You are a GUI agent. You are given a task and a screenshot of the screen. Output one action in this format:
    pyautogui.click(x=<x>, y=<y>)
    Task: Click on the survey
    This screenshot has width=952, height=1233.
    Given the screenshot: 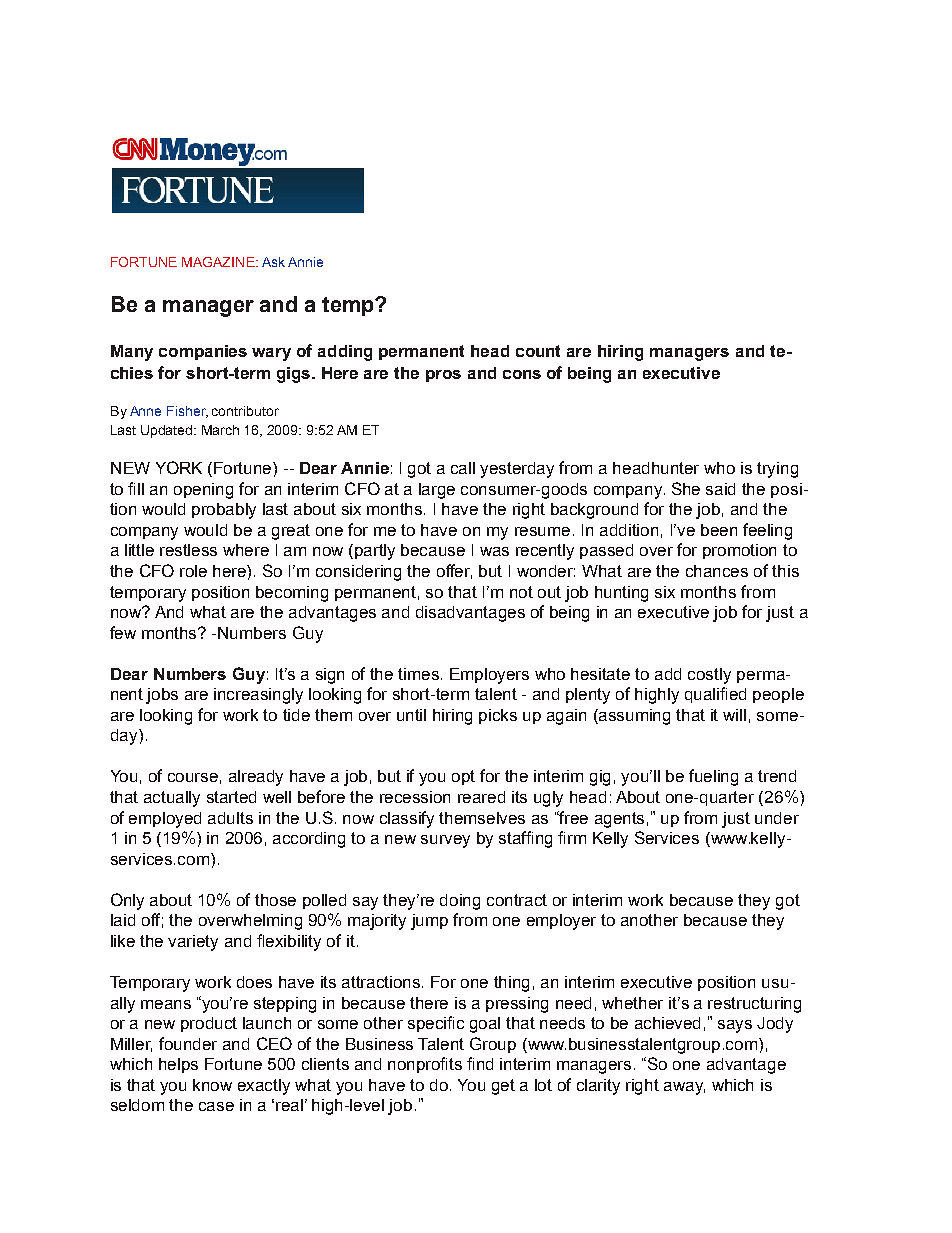 What is the action you would take?
    pyautogui.click(x=445, y=841)
